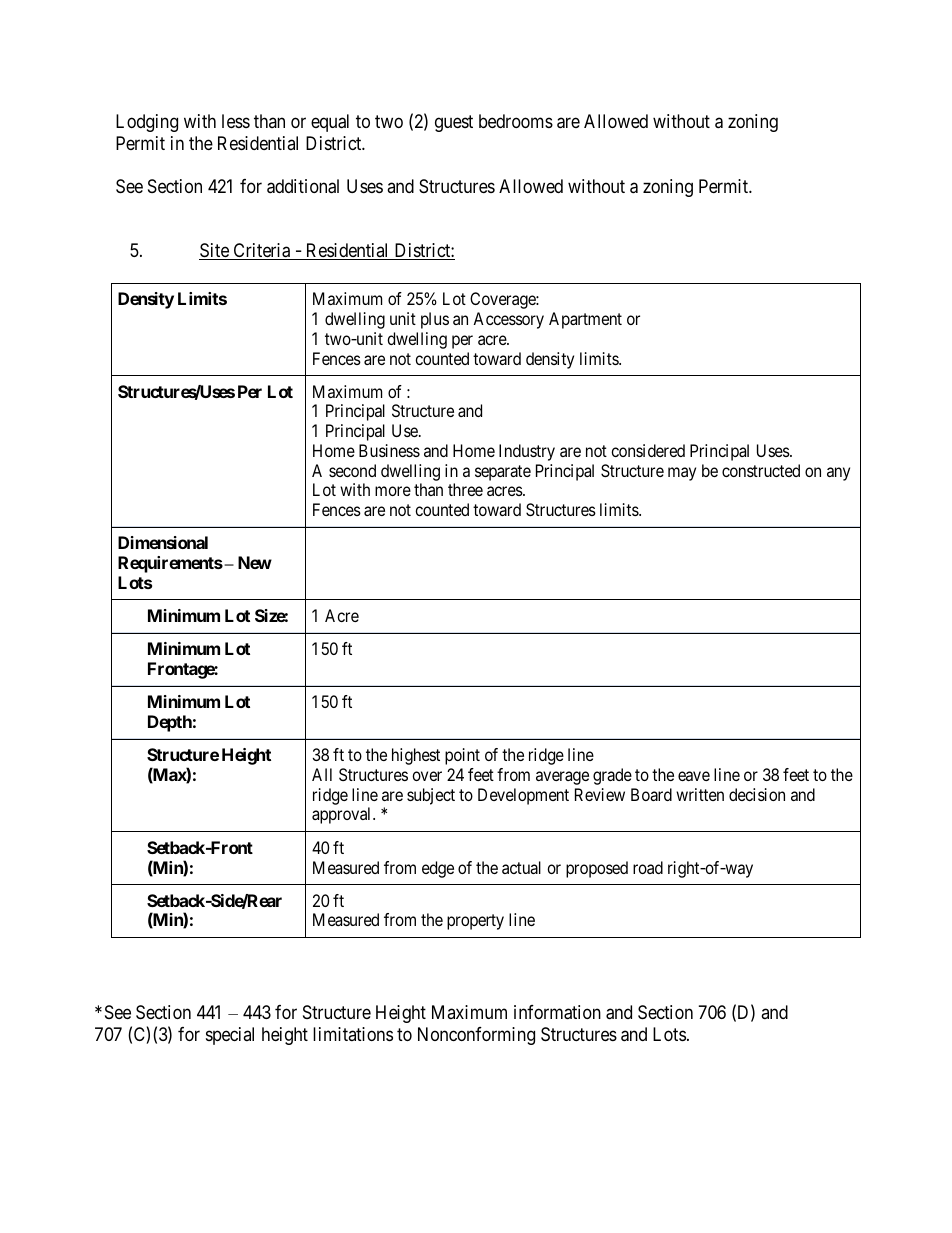 The width and height of the document is (952, 1233). What do you see at coordinates (343, 815) in the document?
I see `approval` at bounding box center [343, 815].
